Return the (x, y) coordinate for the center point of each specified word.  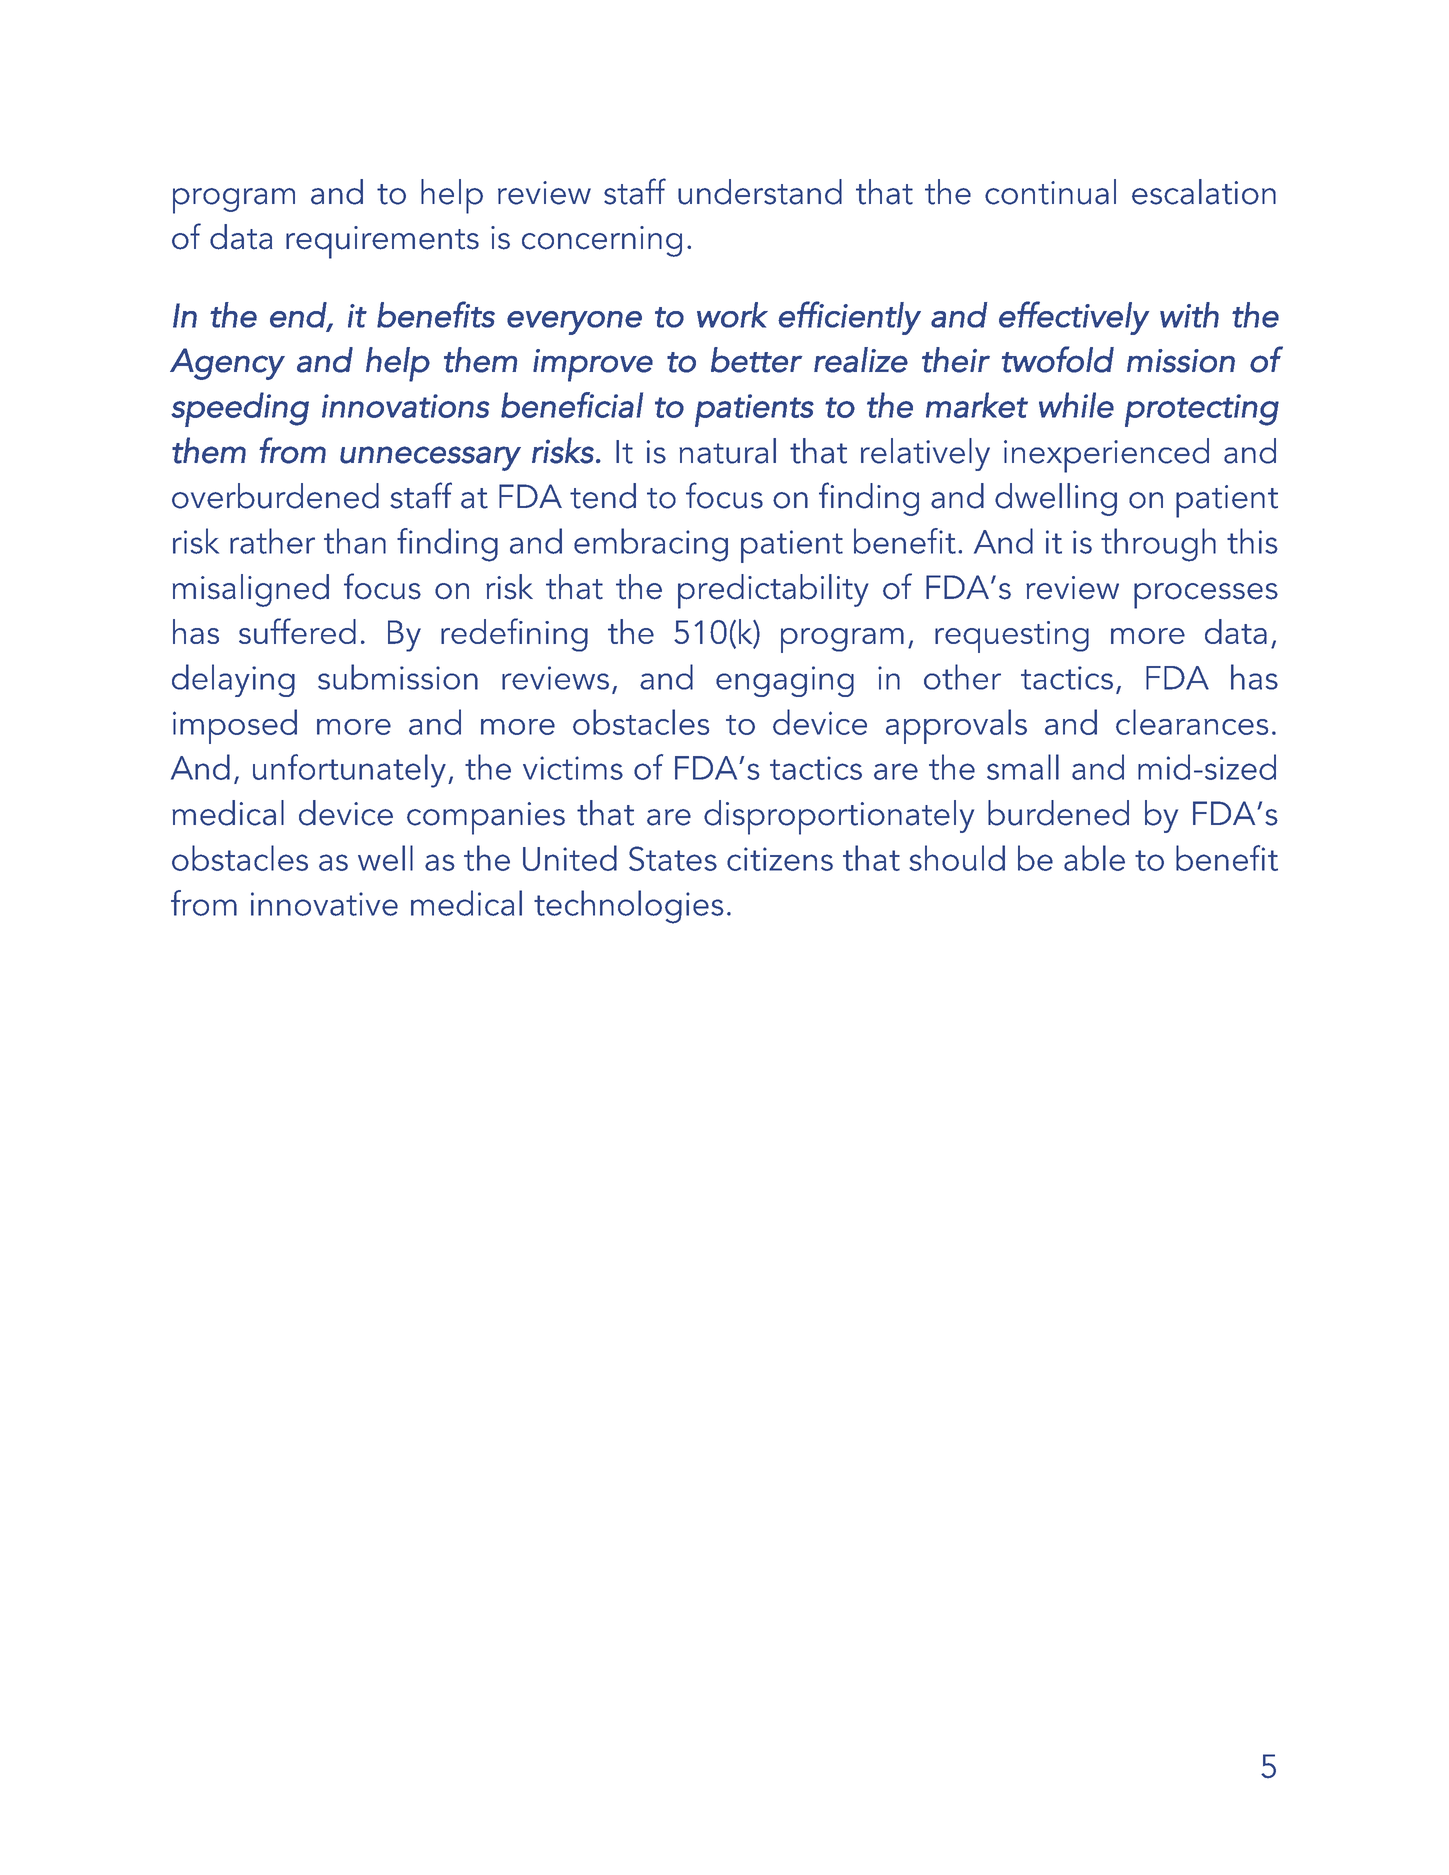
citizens (780, 859)
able (1094, 858)
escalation (1204, 192)
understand (760, 192)
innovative (324, 904)
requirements (382, 242)
